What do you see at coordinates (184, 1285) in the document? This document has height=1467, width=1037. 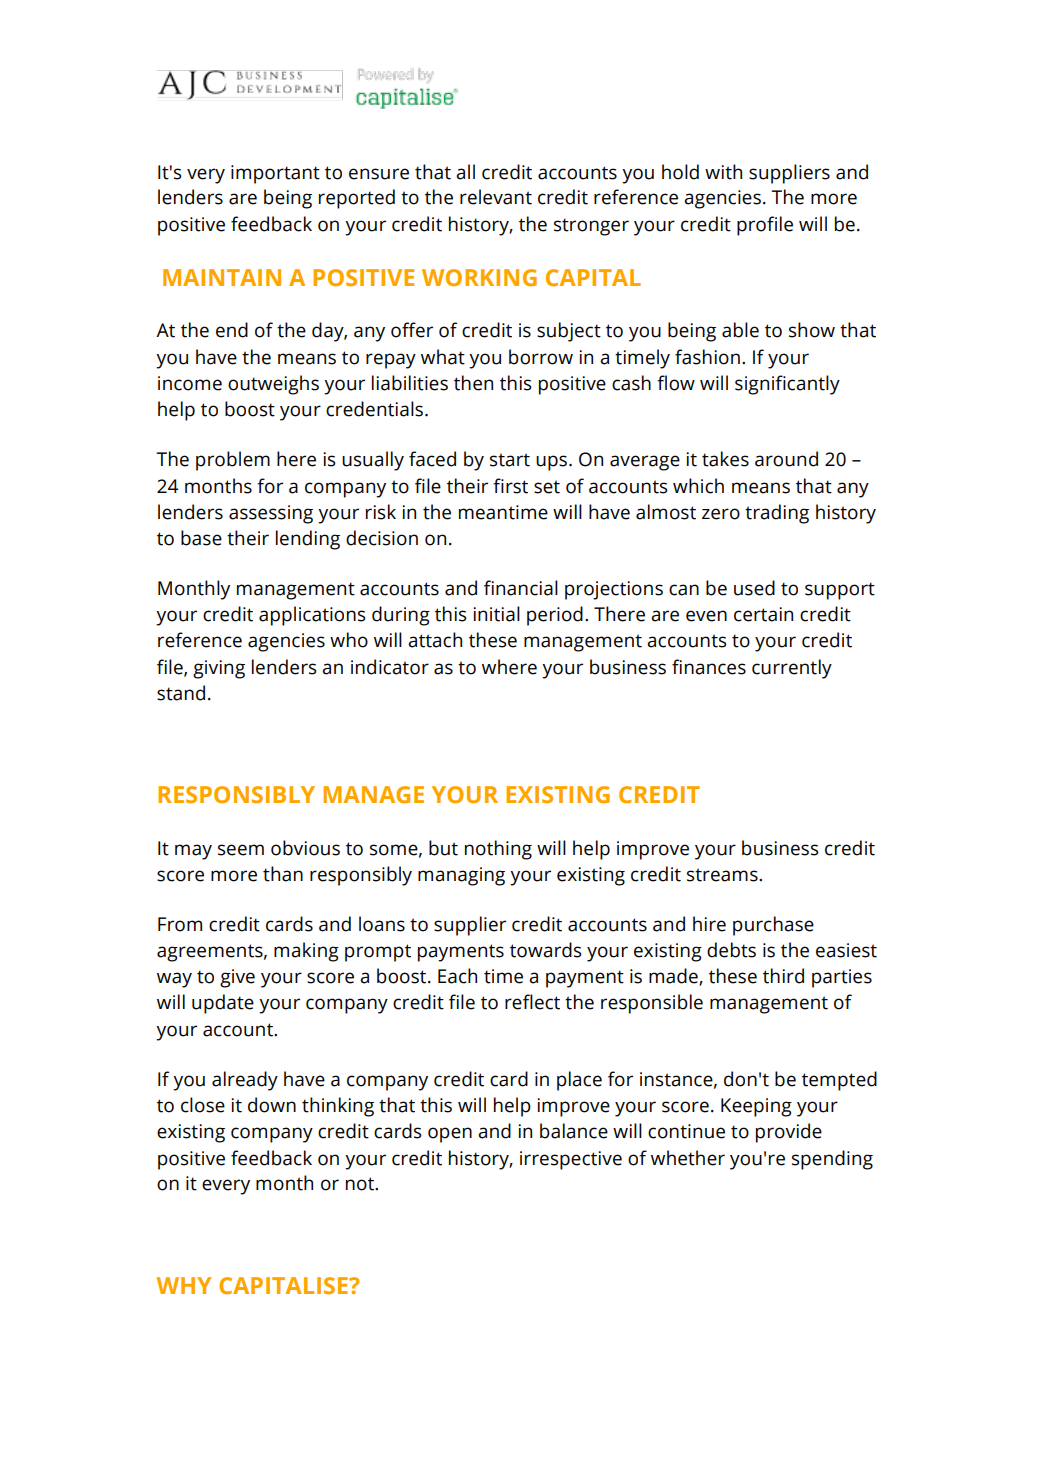 I see `WHY` at bounding box center [184, 1285].
